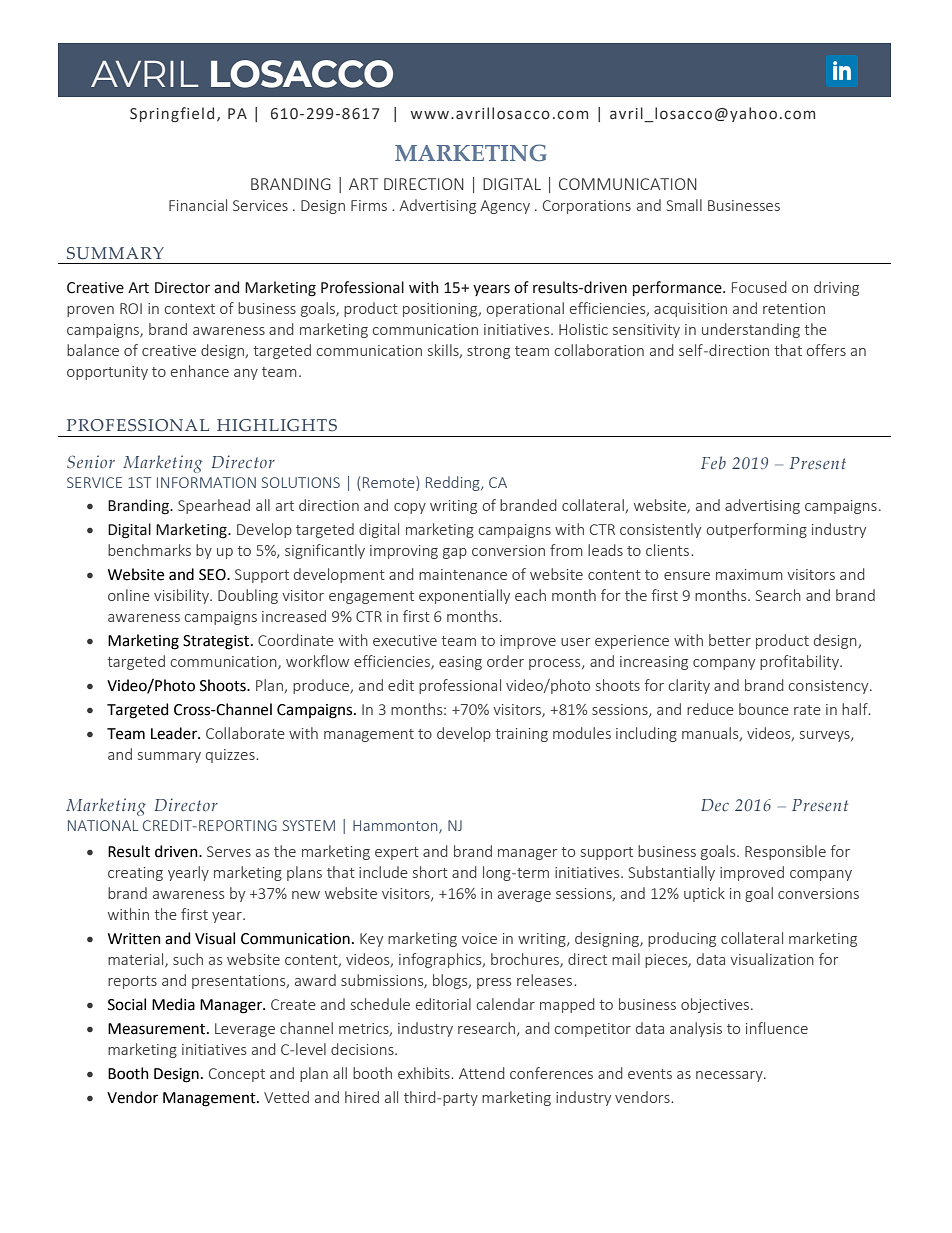  Describe the element at coordinates (505, 207) in the screenshot. I see `Agency` at that location.
